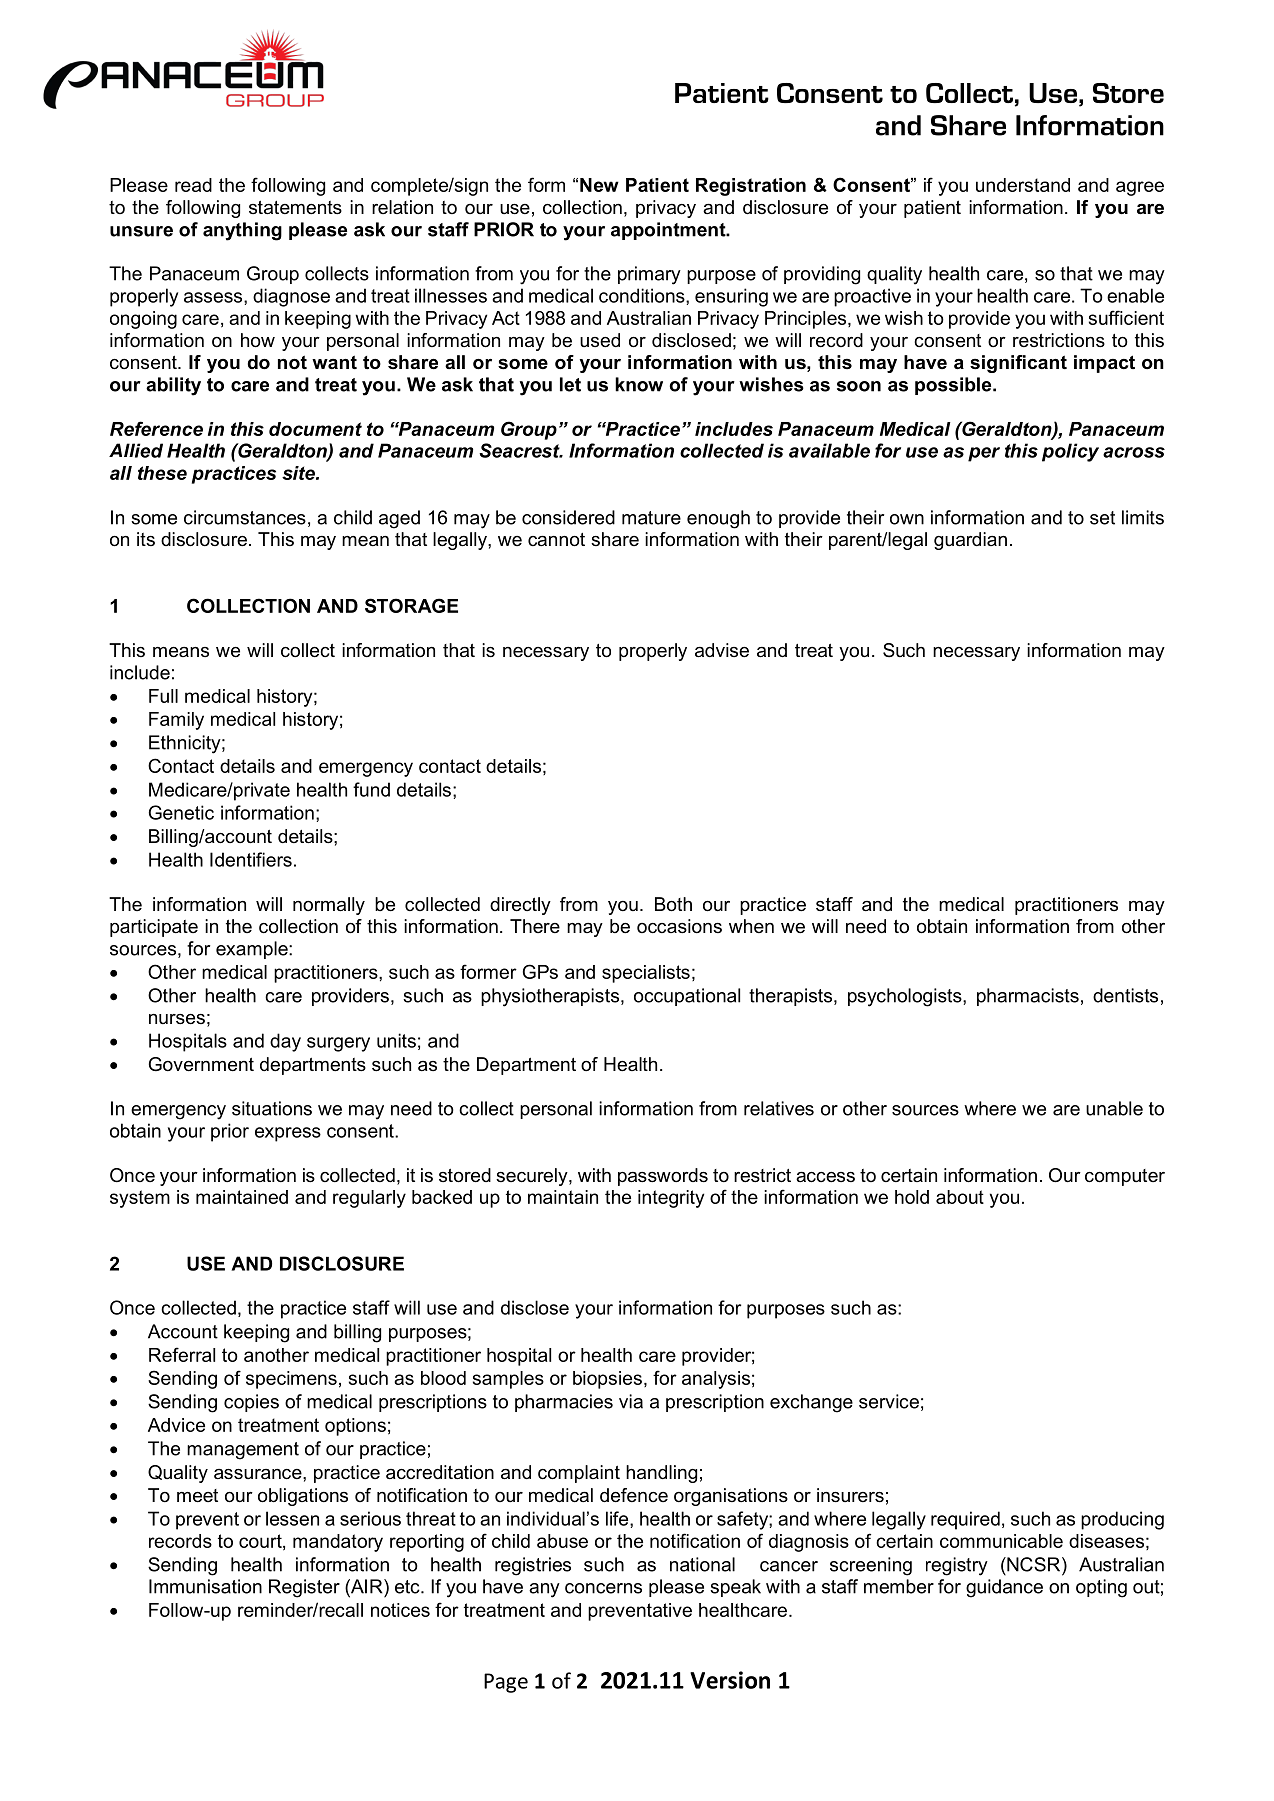 Image resolution: width=1274 pixels, height=1801 pixels. What do you see at coordinates (1023, 185) in the screenshot?
I see `understand` at bounding box center [1023, 185].
